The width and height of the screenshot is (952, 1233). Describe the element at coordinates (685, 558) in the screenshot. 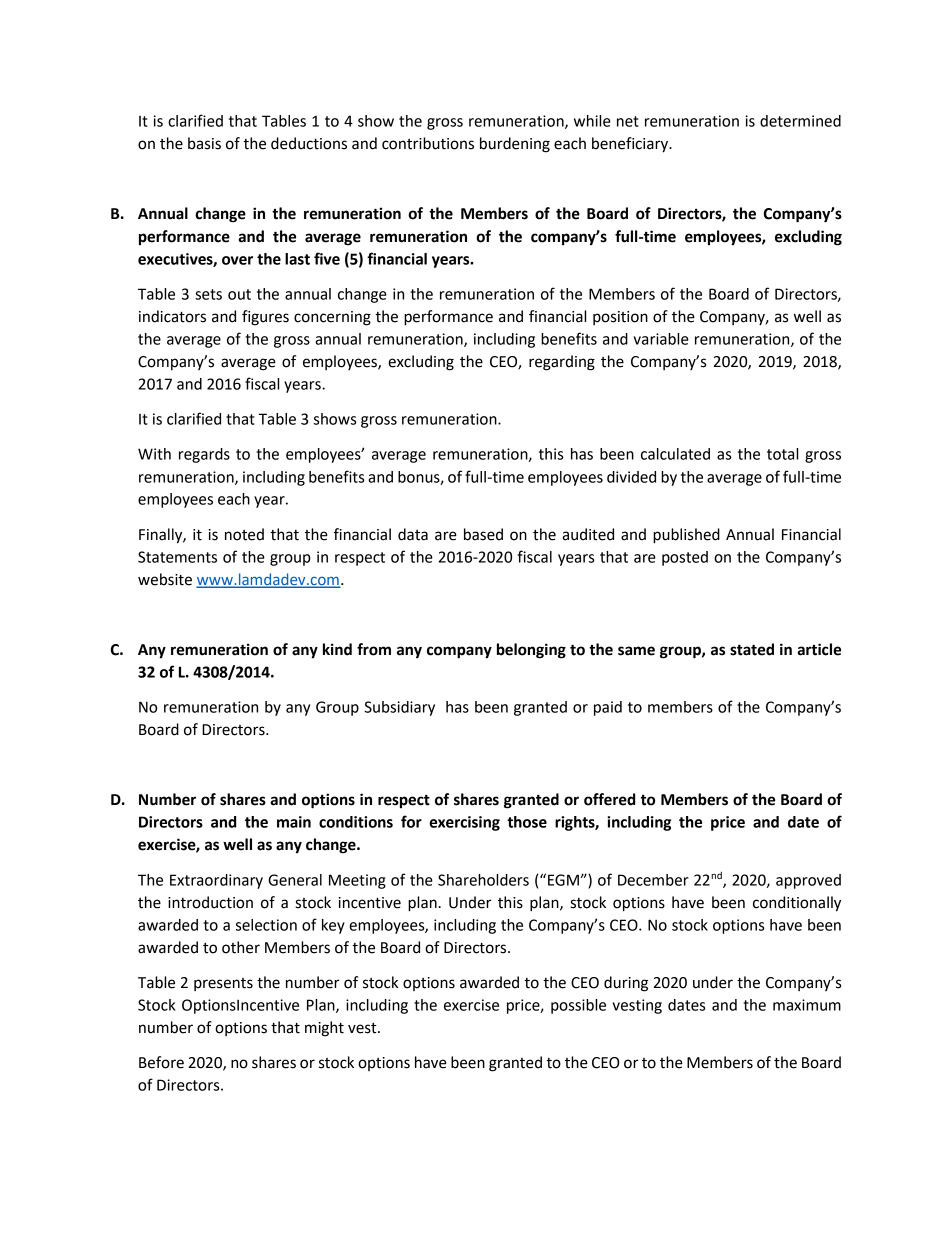

I see `posted` at that location.
